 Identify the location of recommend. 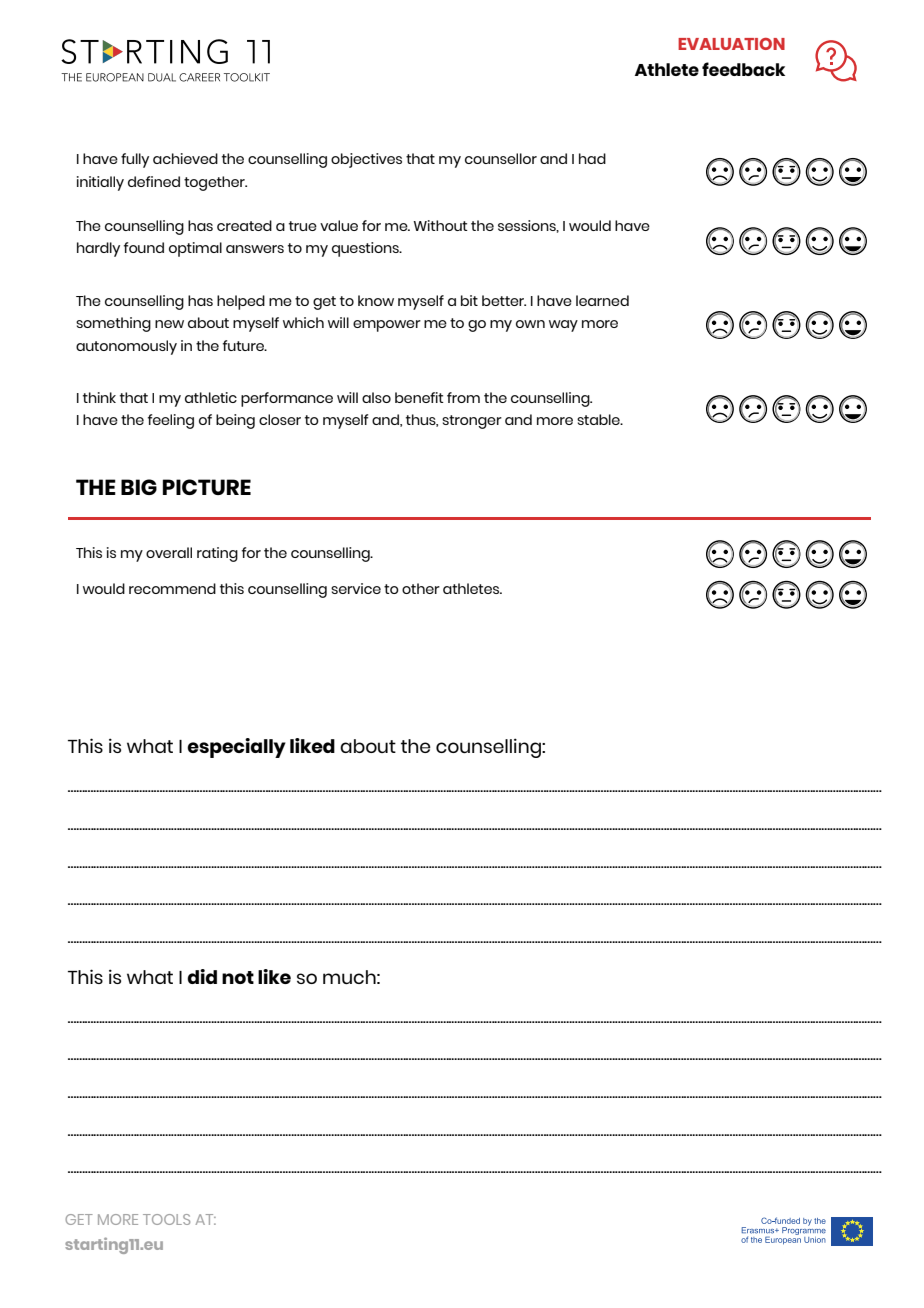
(172, 588).
